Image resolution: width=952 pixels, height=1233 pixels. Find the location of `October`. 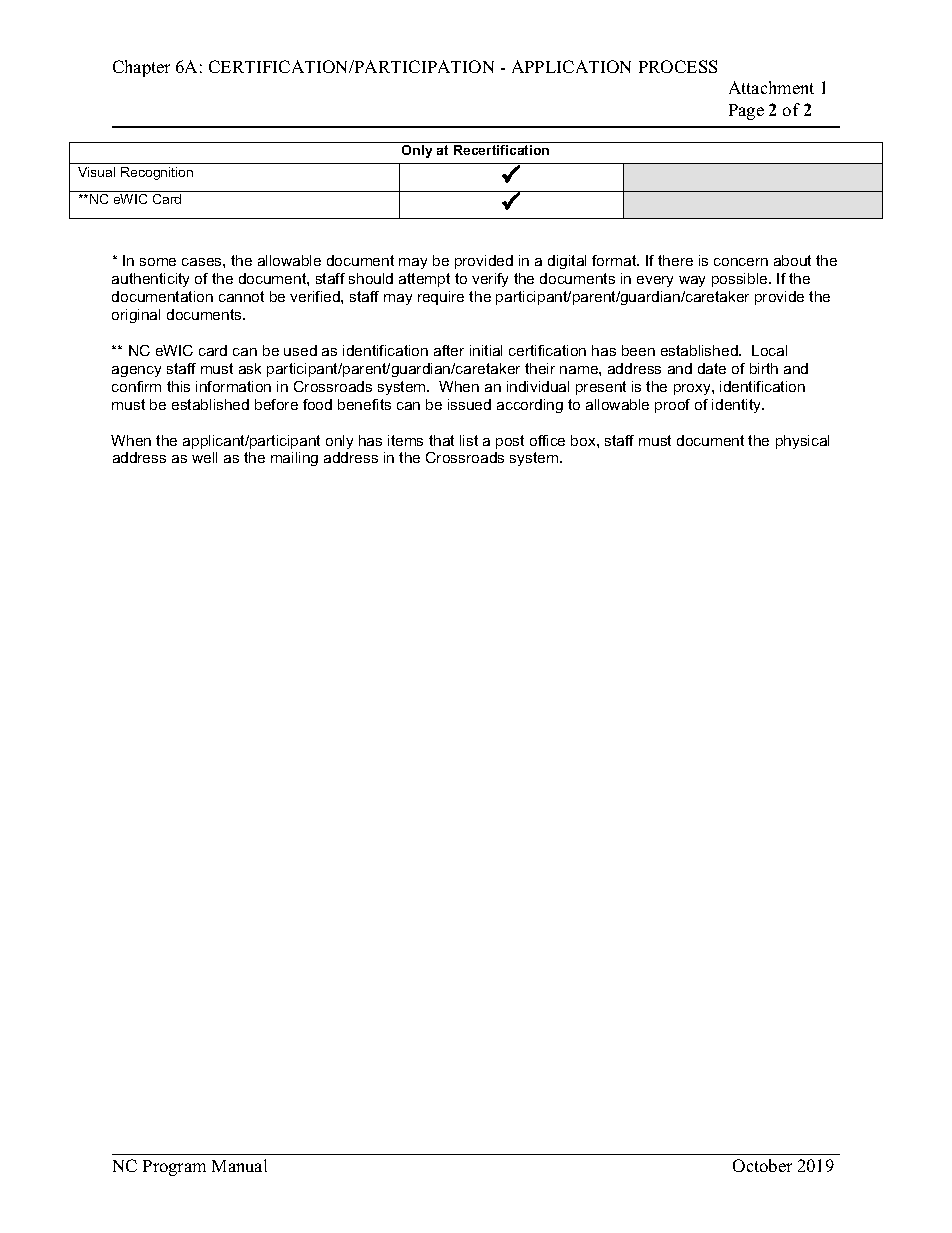

October is located at coordinates (762, 1165).
